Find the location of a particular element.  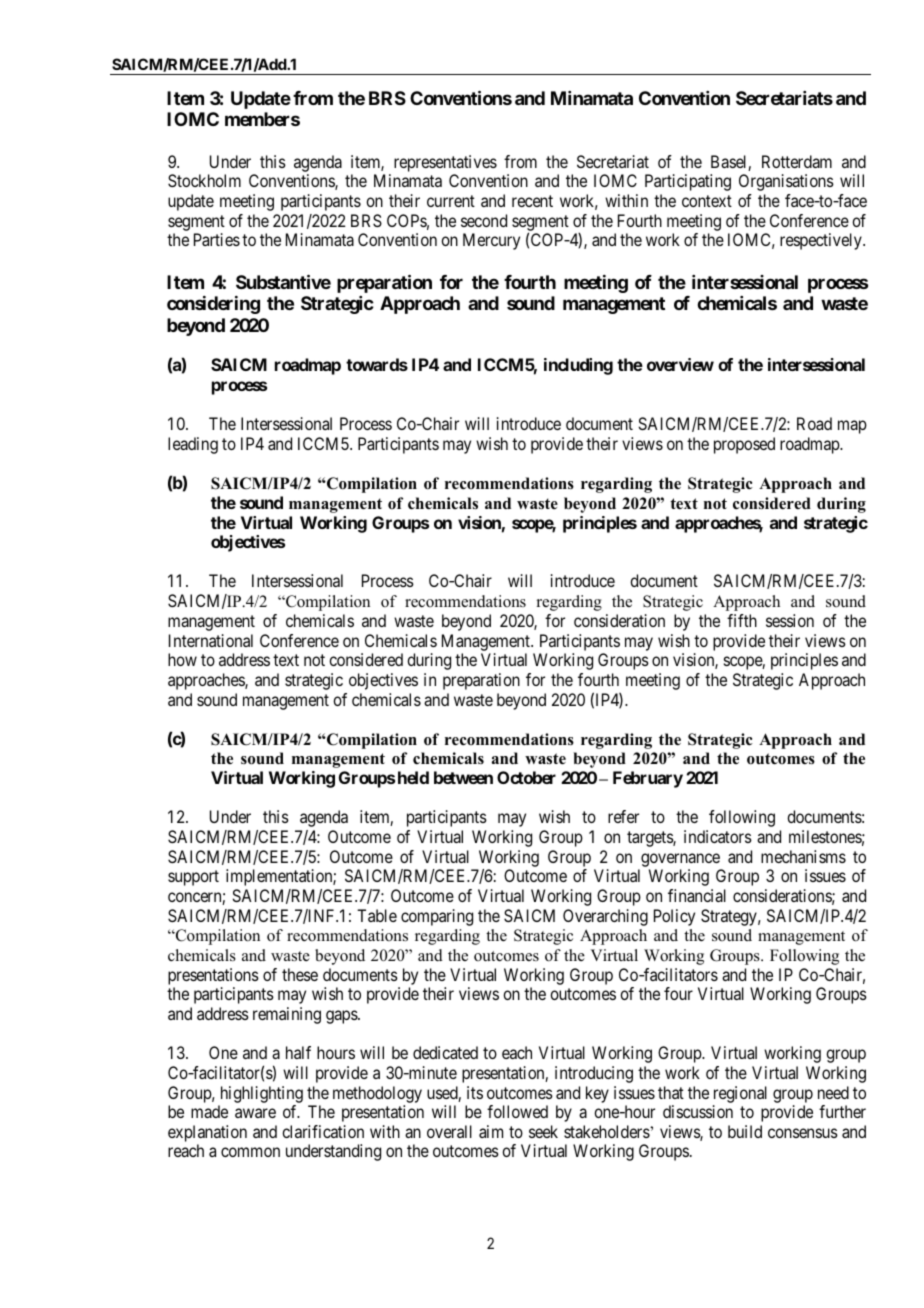

aware is located at coordinates (255, 1113).
